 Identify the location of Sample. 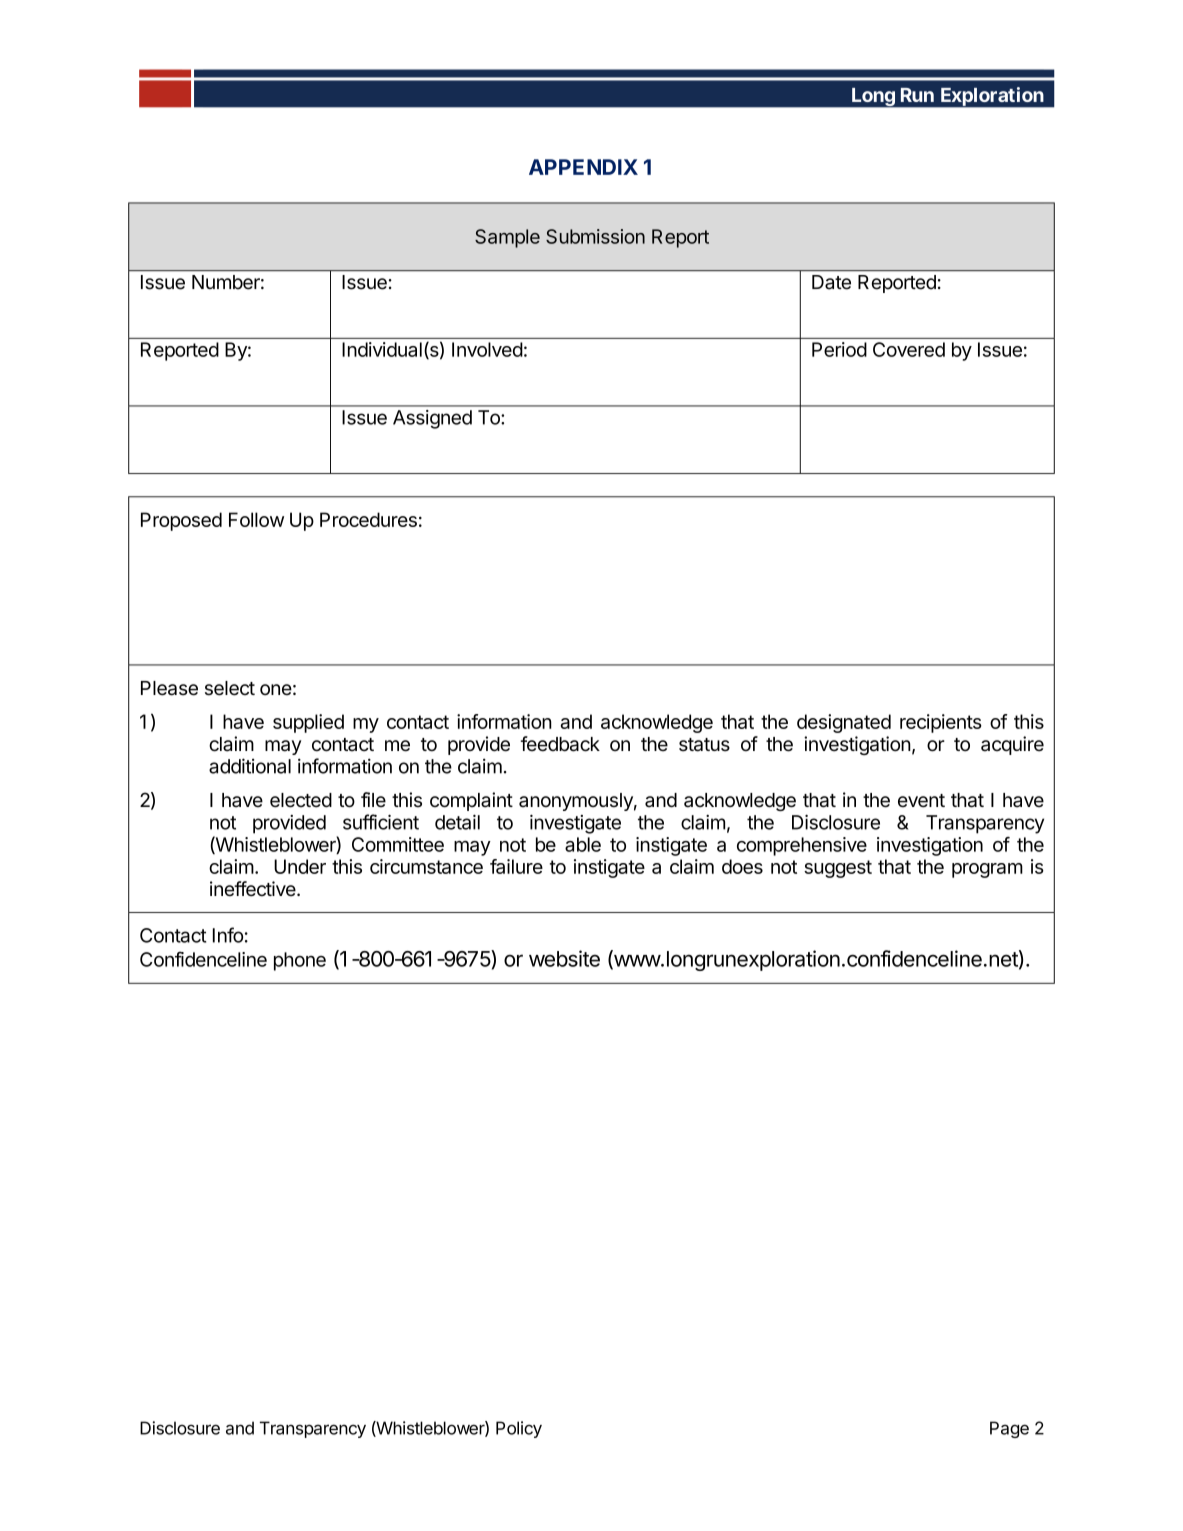
(507, 238).
